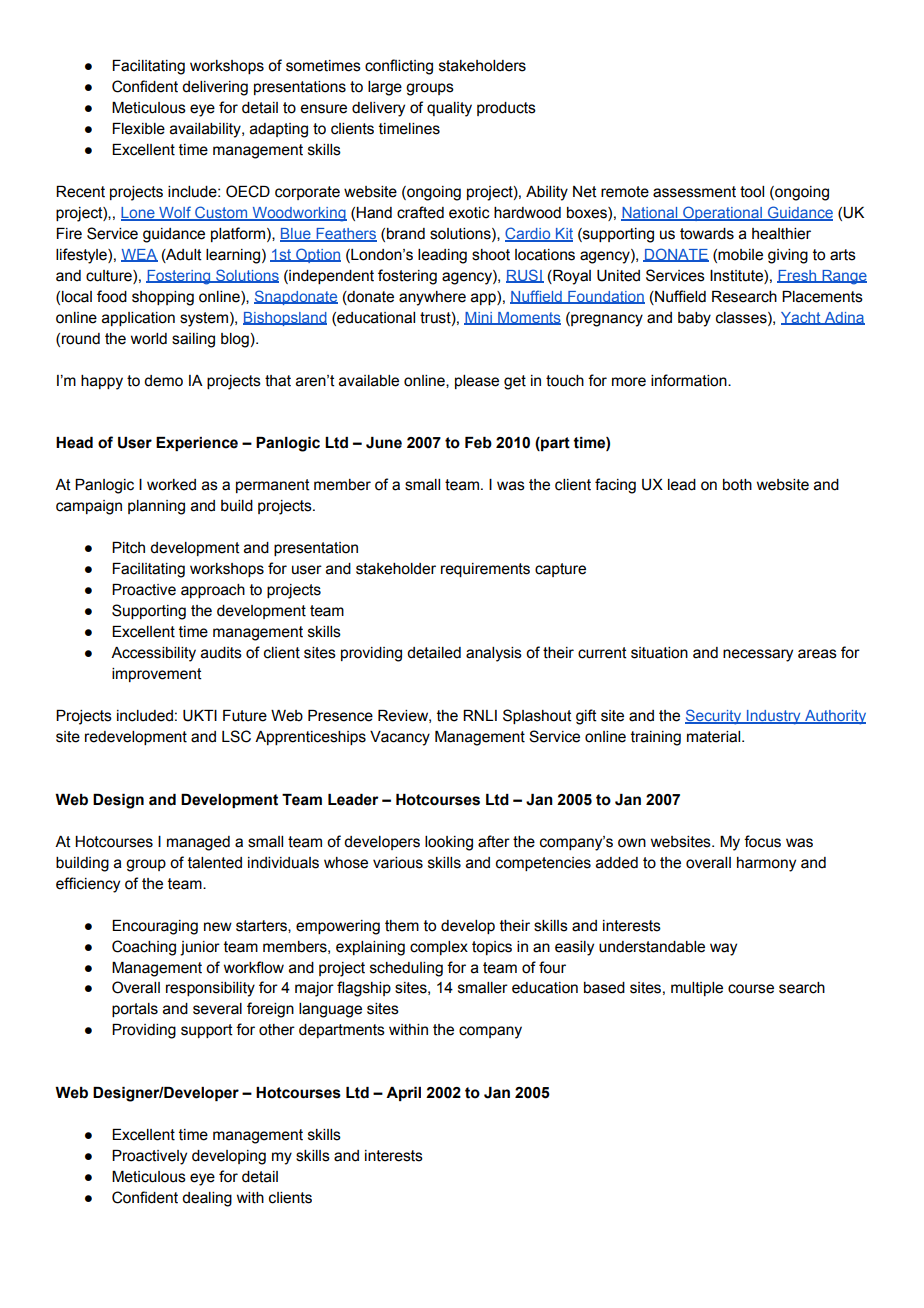 The width and height of the screenshot is (924, 1308). What do you see at coordinates (207, 1199) in the screenshot?
I see `dealing` at bounding box center [207, 1199].
